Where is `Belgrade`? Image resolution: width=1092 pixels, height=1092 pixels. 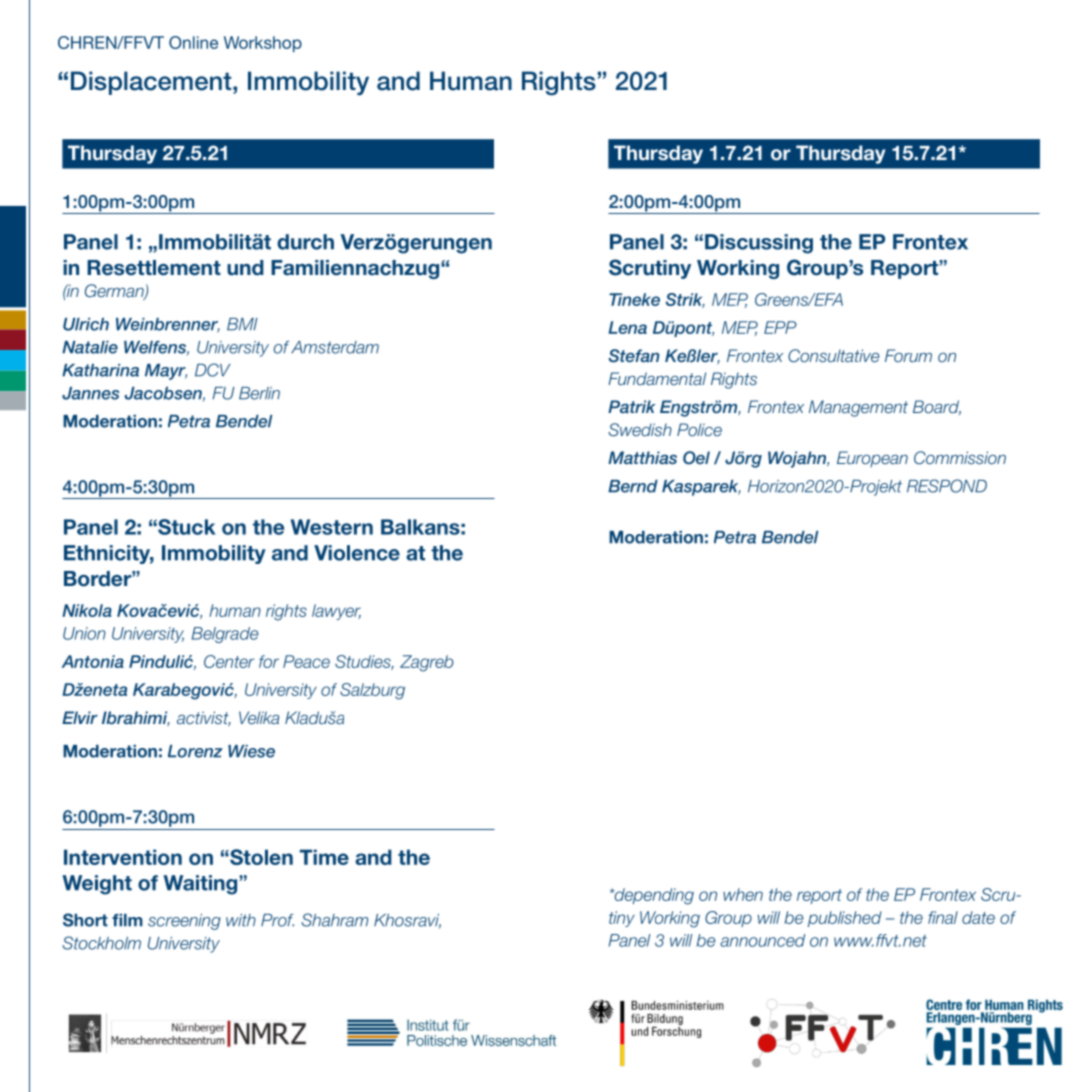 Belgrade is located at coordinates (225, 635).
